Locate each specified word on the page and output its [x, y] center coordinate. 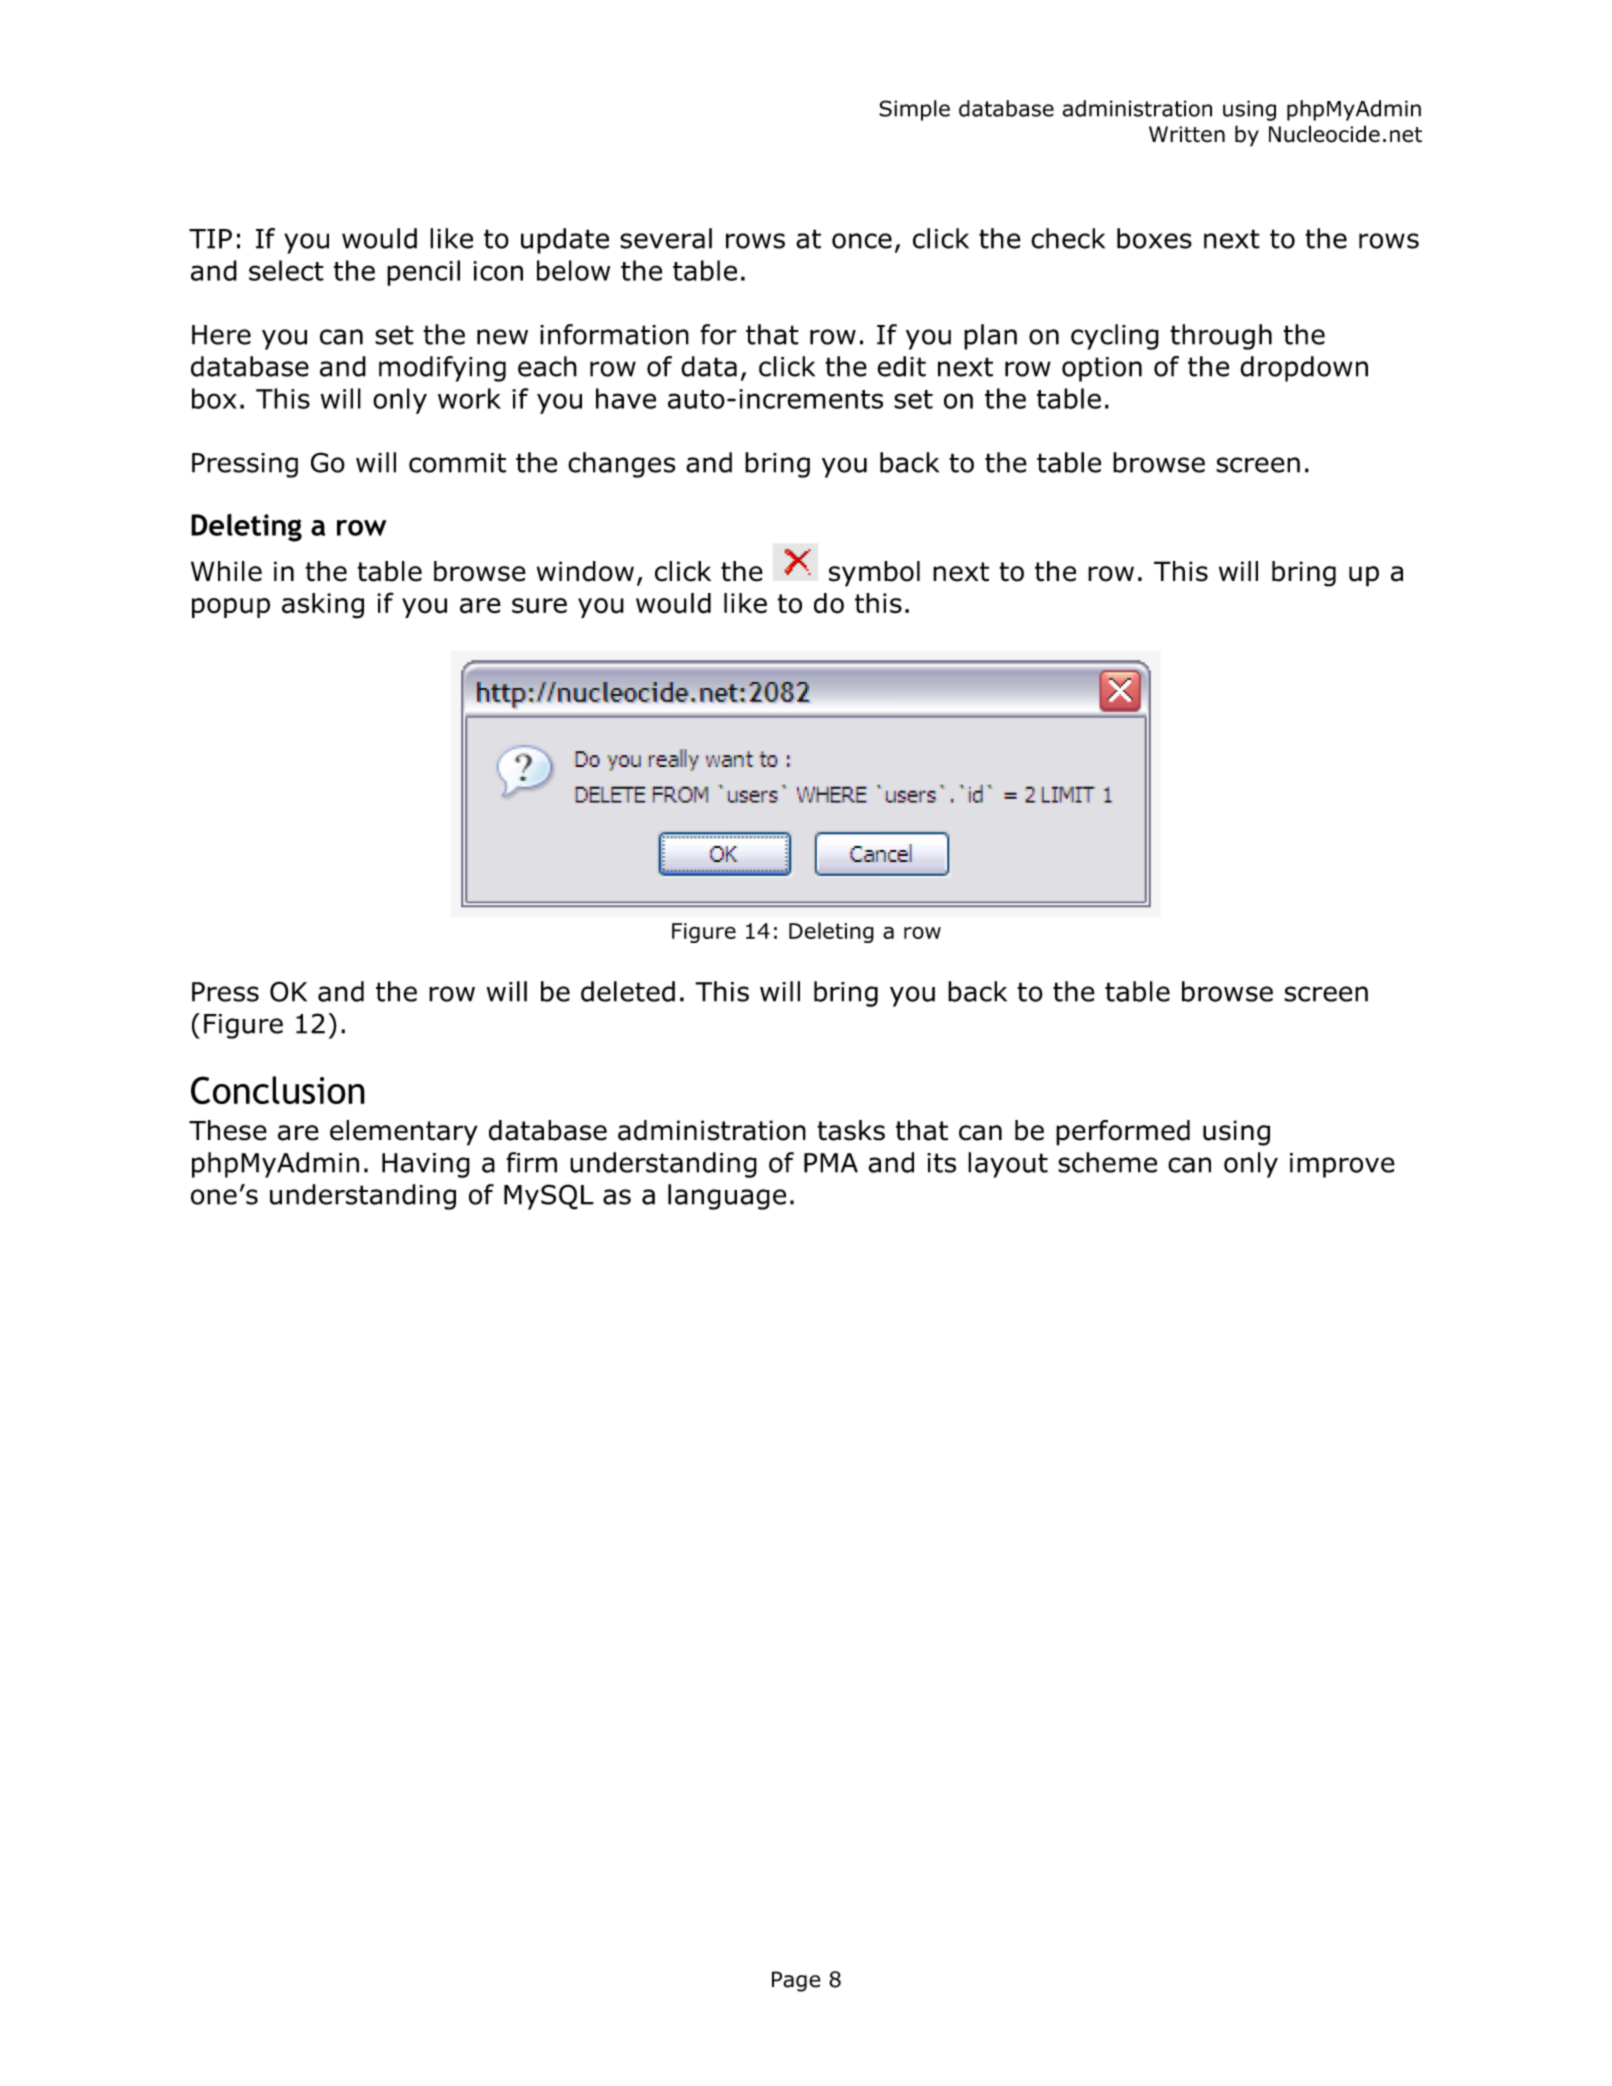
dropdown [1304, 369]
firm [531, 1162]
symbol [874, 574]
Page [796, 1981]
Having [426, 1165]
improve [1342, 1165]
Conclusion [278, 1090]
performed [1123, 1133]
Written [1187, 134]
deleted [628, 991]
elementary [404, 1133]
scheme [1107, 1162]
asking [323, 606]
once [862, 241]
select [286, 270]
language [727, 1197]
